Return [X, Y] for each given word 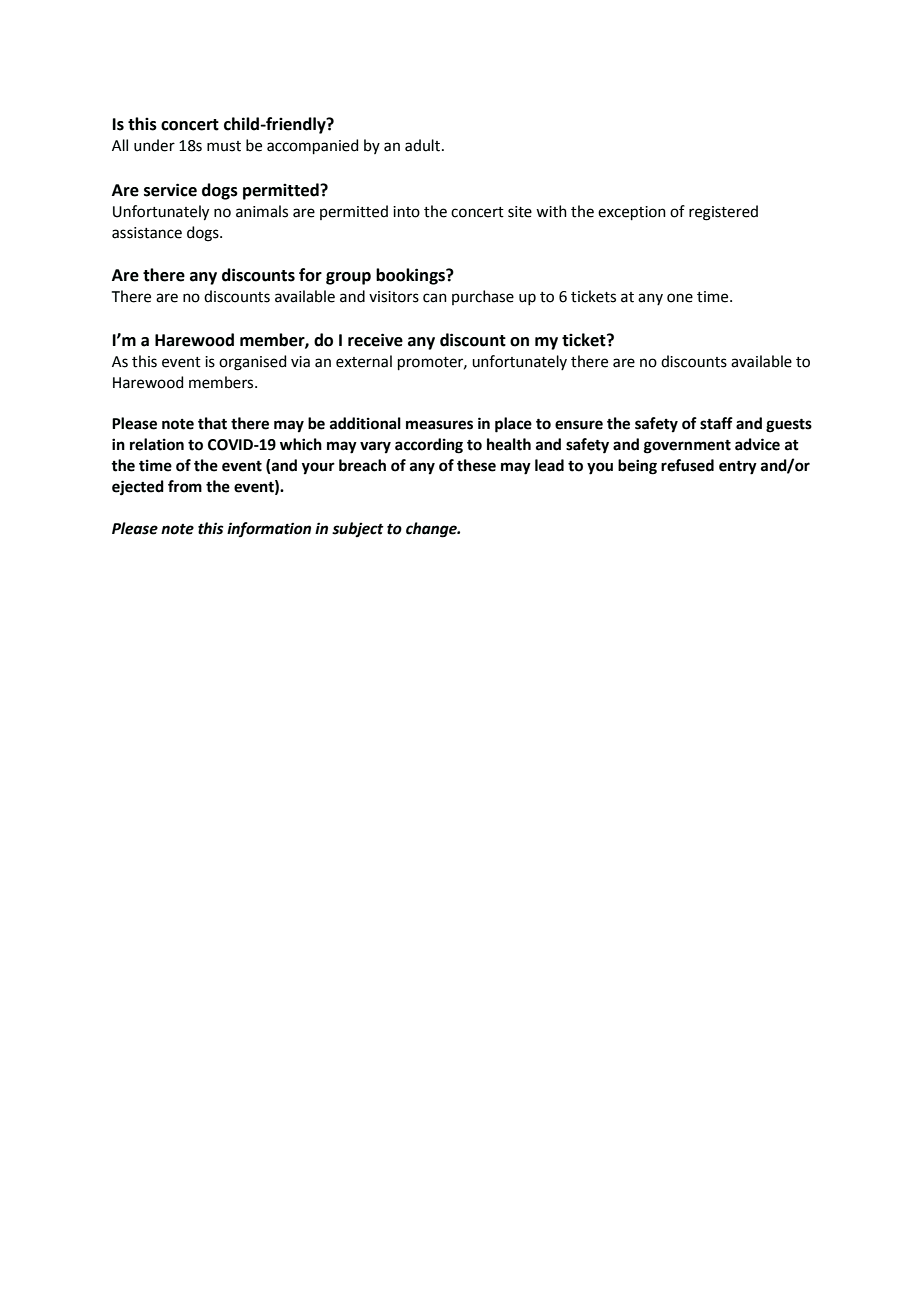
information [269, 530]
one [680, 298]
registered [723, 213]
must [224, 146]
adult [424, 145]
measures [439, 425]
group [348, 278]
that [212, 423]
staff [716, 423]
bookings [411, 276]
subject [358, 530]
